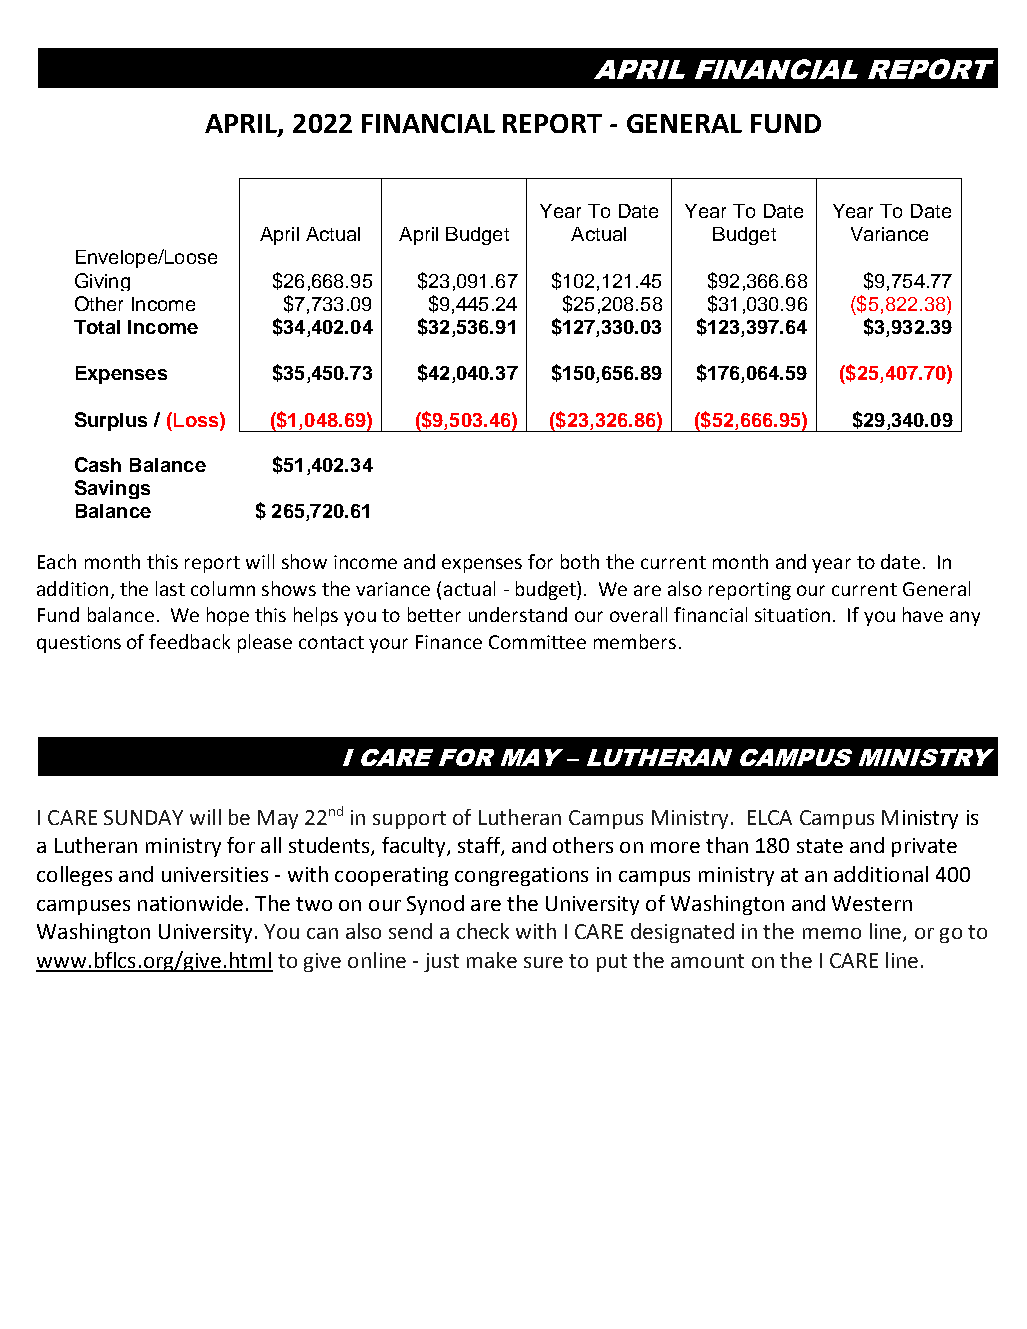 Image resolution: width=1027 pixels, height=1329 pixels. I want to click on check, so click(483, 931).
